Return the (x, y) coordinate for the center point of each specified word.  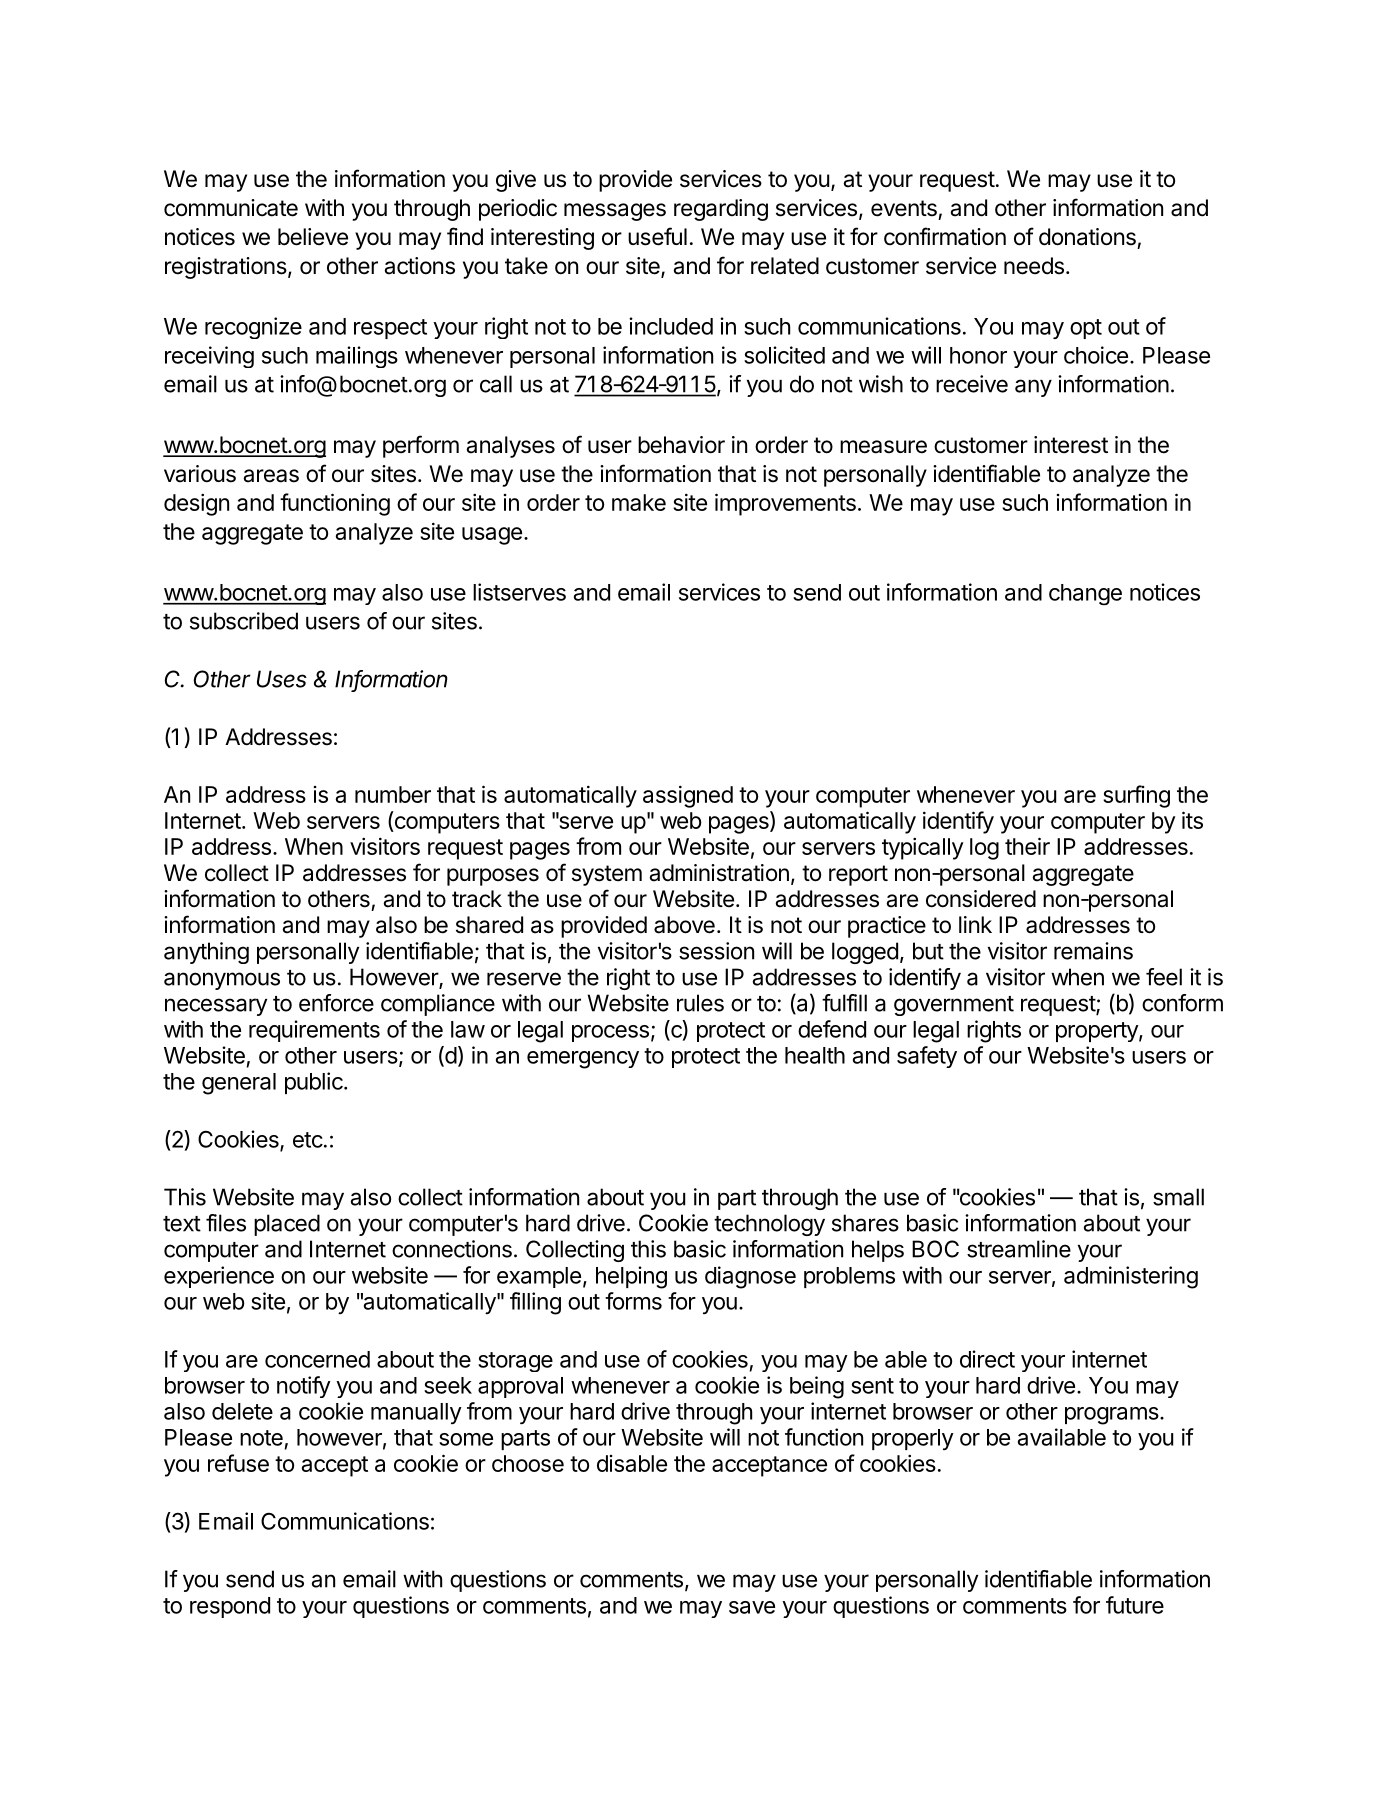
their (1027, 846)
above (684, 925)
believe (313, 237)
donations (1087, 237)
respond (230, 1607)
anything (206, 953)
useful (657, 236)
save (752, 1607)
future (1135, 1605)
